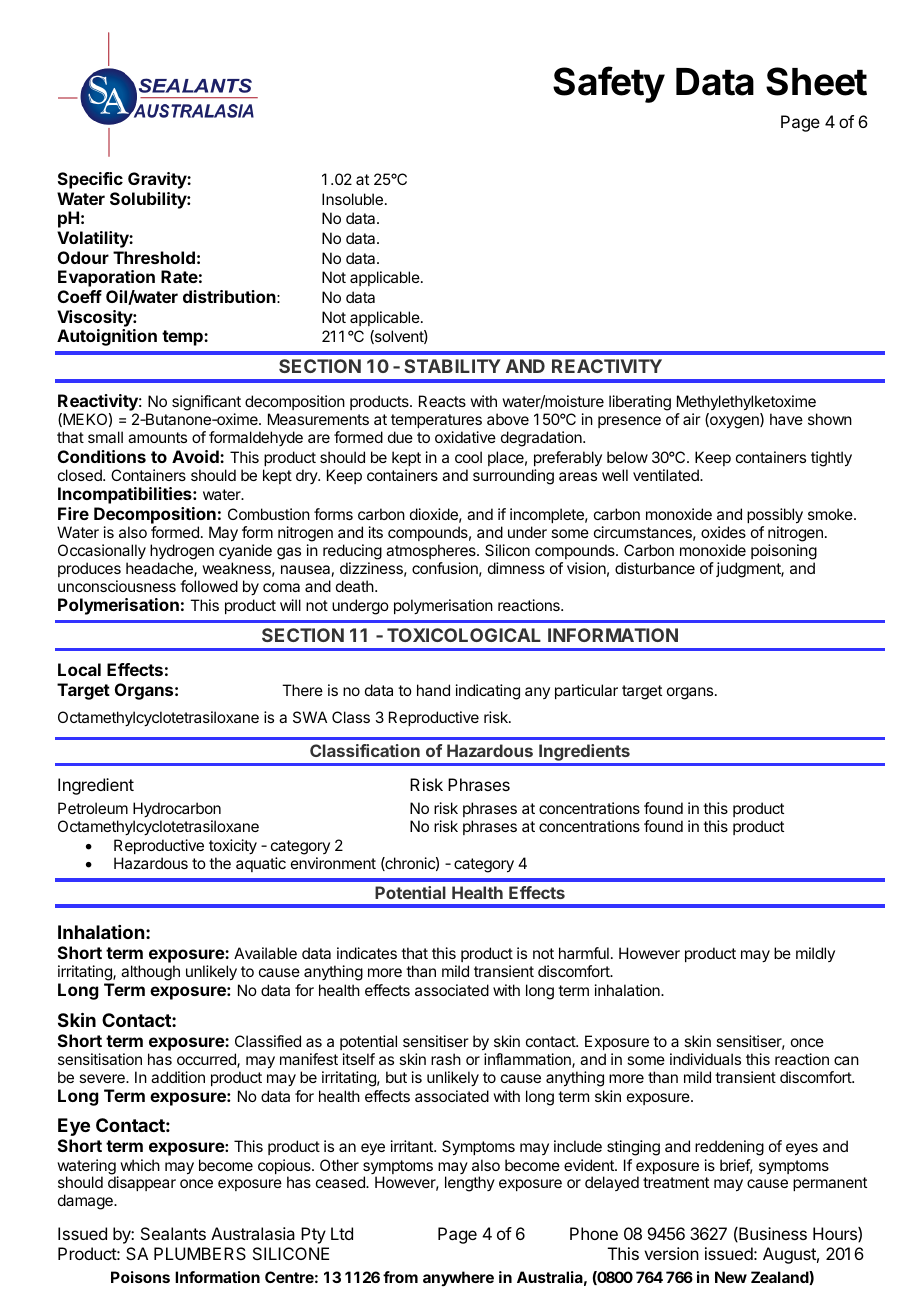 The height and width of the image is (1308, 924). What do you see at coordinates (458, 1278) in the image?
I see `anywhere` at bounding box center [458, 1278].
